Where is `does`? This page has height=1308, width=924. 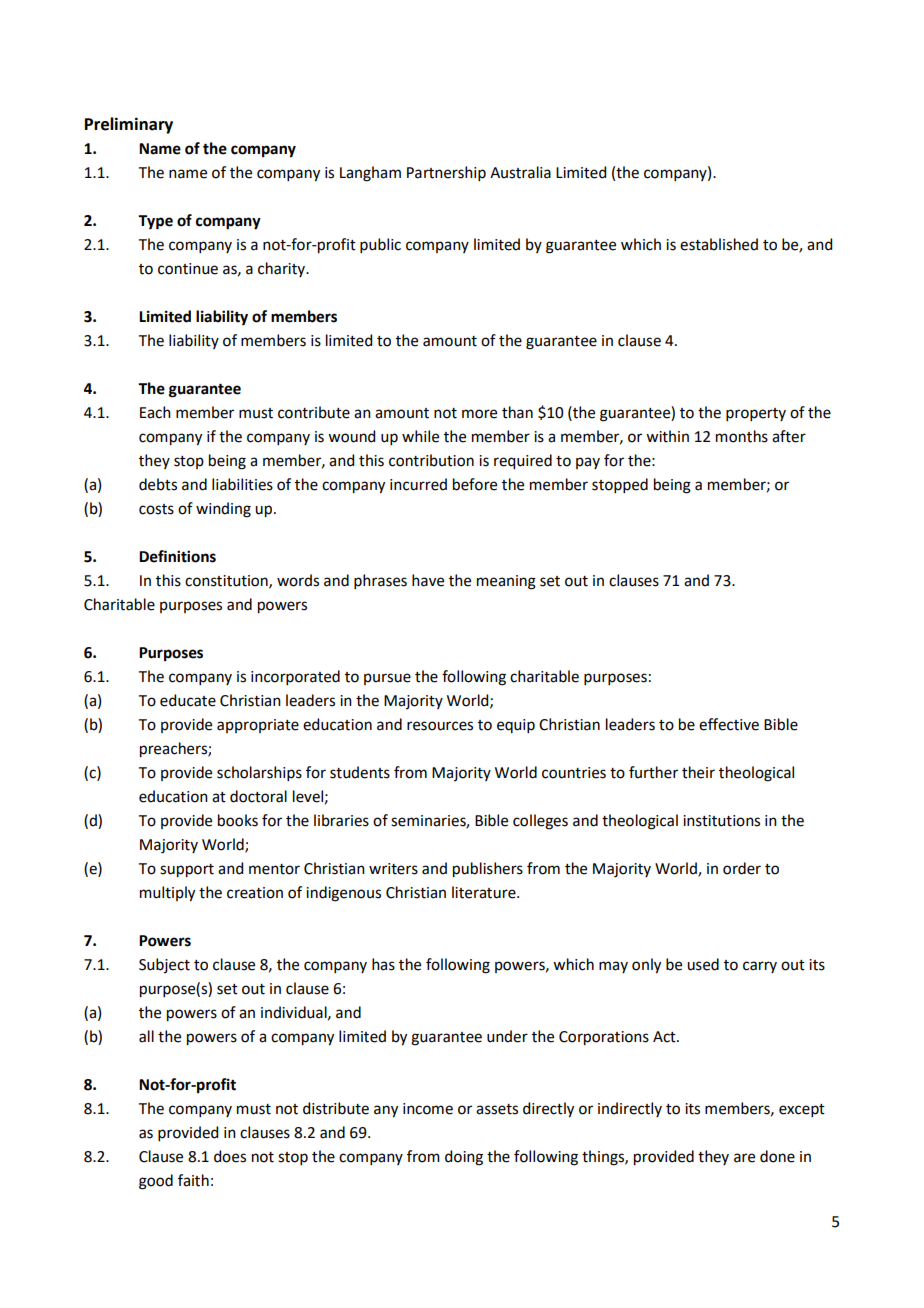
does is located at coordinates (230, 1156).
